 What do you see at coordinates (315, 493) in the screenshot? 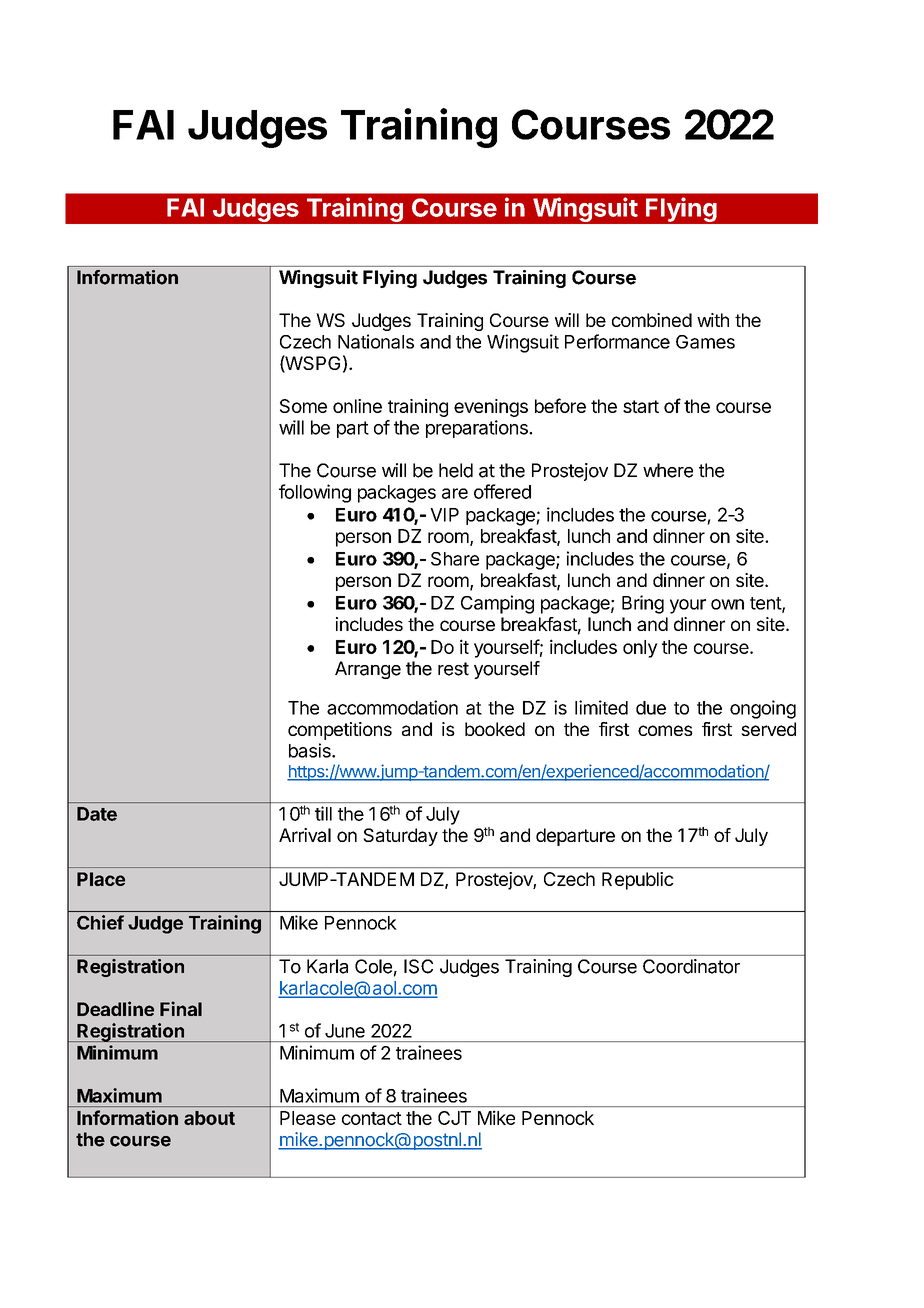
I see `following` at bounding box center [315, 493].
